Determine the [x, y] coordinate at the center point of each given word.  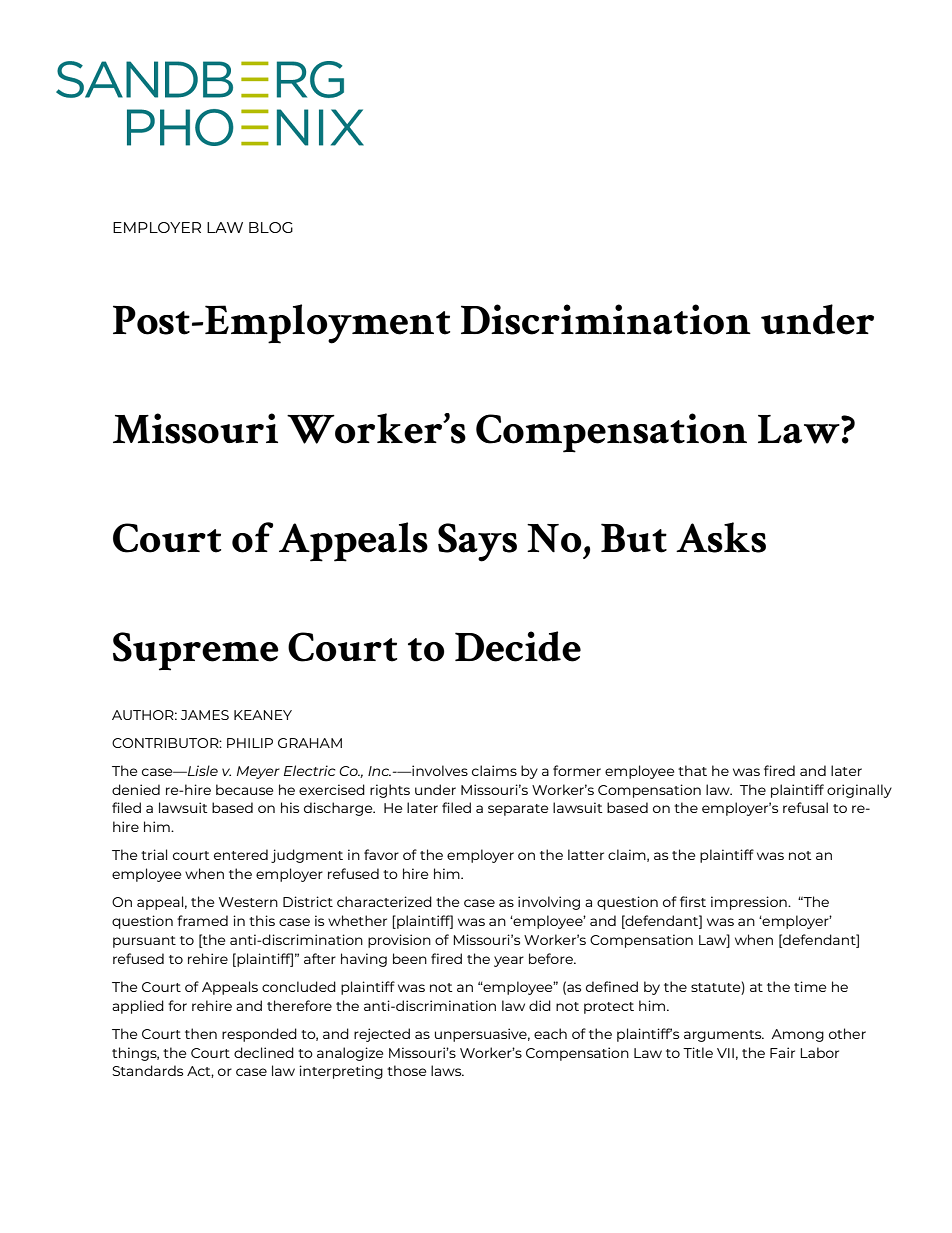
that [692, 770]
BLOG [271, 227]
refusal [805, 807]
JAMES [205, 715]
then [201, 1033]
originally [859, 791]
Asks [721, 537]
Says [477, 542]
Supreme [196, 651]
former [577, 770]
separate [518, 810]
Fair [782, 1052]
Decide [518, 646]
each [550, 1033]
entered [241, 854]
